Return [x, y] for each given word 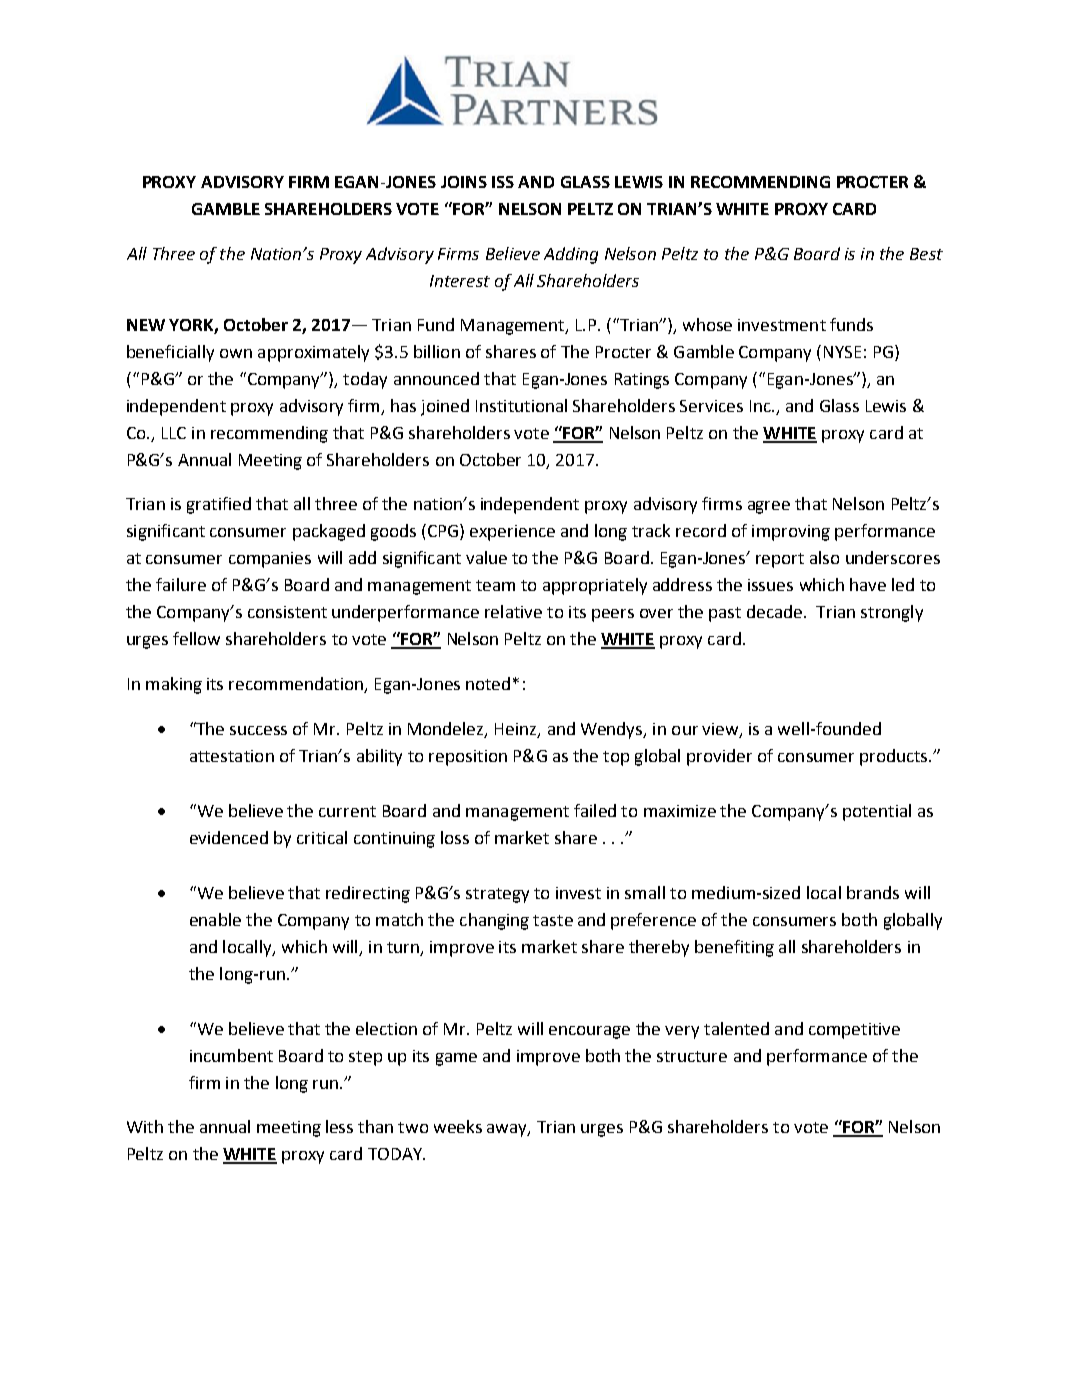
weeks [458, 1126]
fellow [196, 638]
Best [926, 254]
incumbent [231, 1055]
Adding [571, 255]
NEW [146, 325]
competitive [854, 1031]
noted [488, 683]
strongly [892, 613]
